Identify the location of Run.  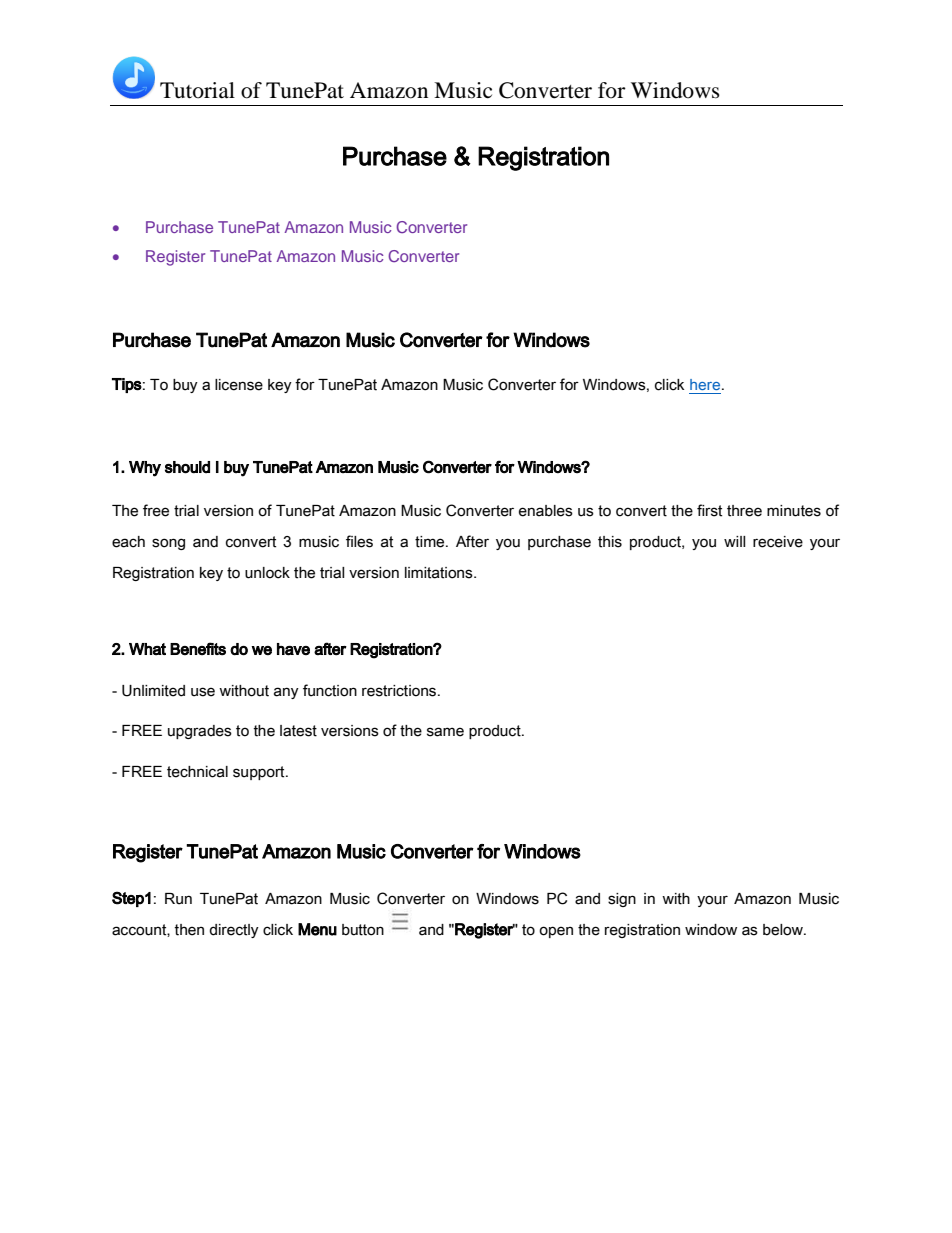
(178, 899).
